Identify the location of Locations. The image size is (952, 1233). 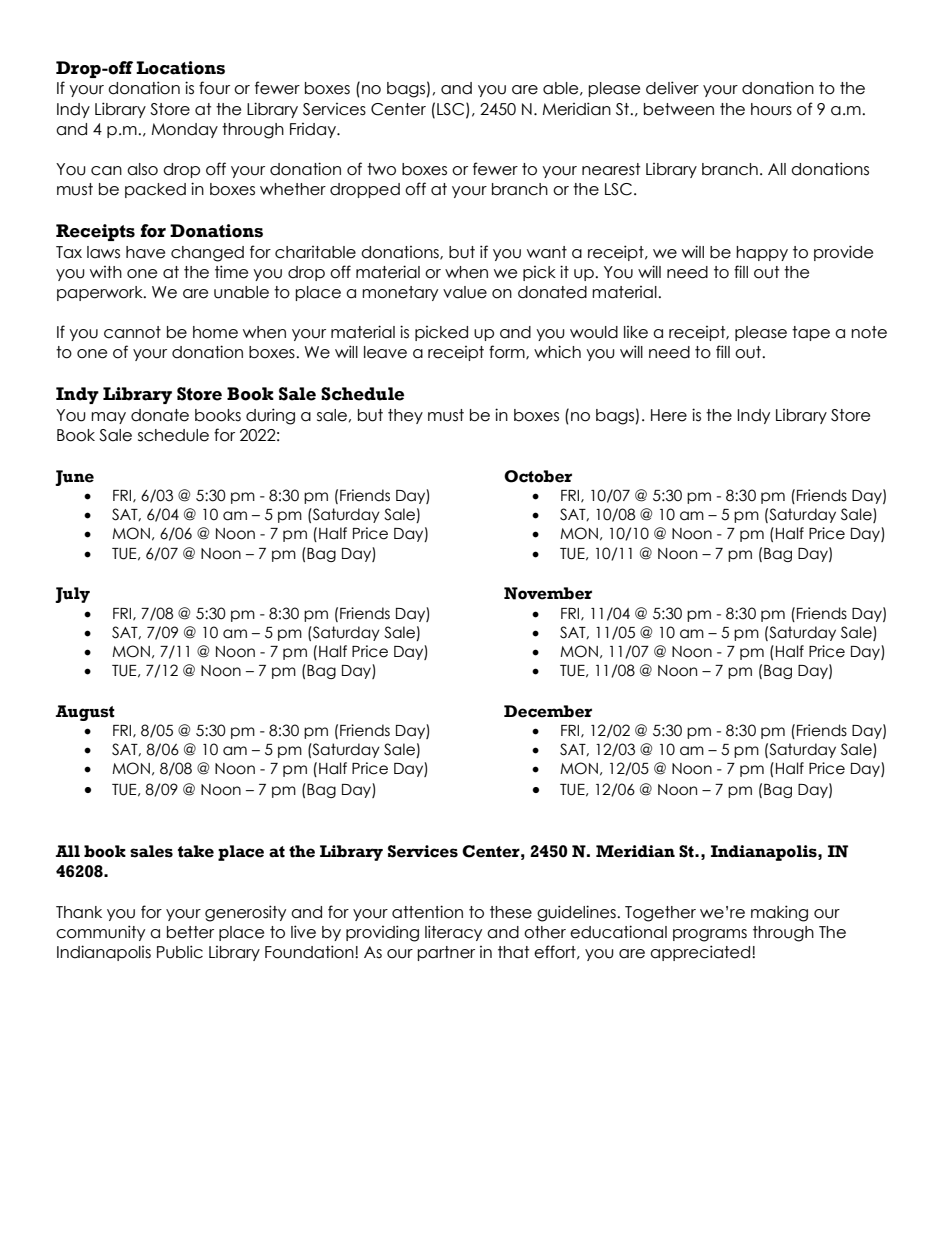
(180, 68).
